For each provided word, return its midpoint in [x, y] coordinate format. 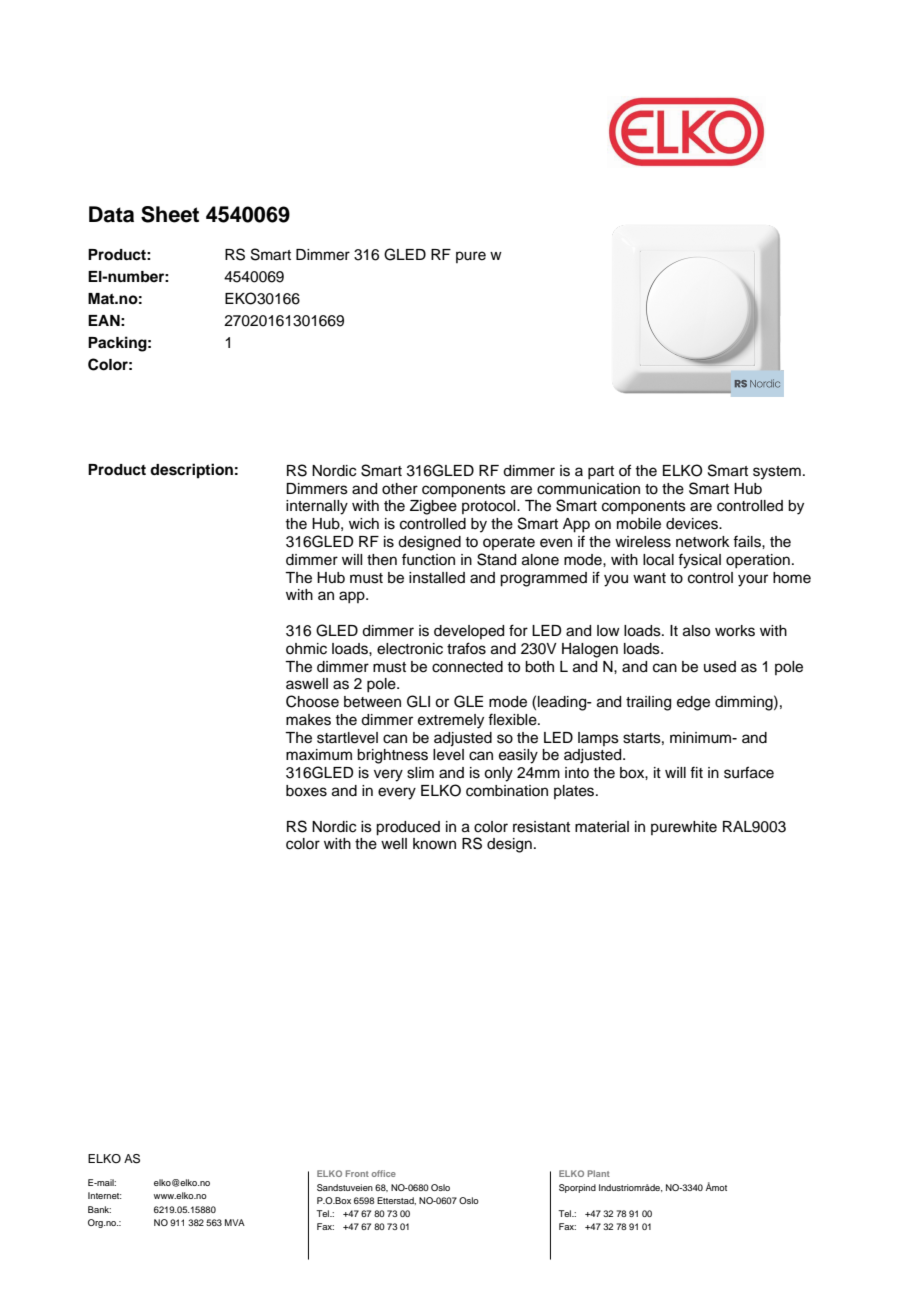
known [434, 843]
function [428, 559]
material [602, 827]
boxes [306, 791]
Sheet [170, 214]
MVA [235, 1222]
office [384, 1173]
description [191, 471]
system [777, 473]
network [703, 542]
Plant [599, 1173]
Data [111, 214]
